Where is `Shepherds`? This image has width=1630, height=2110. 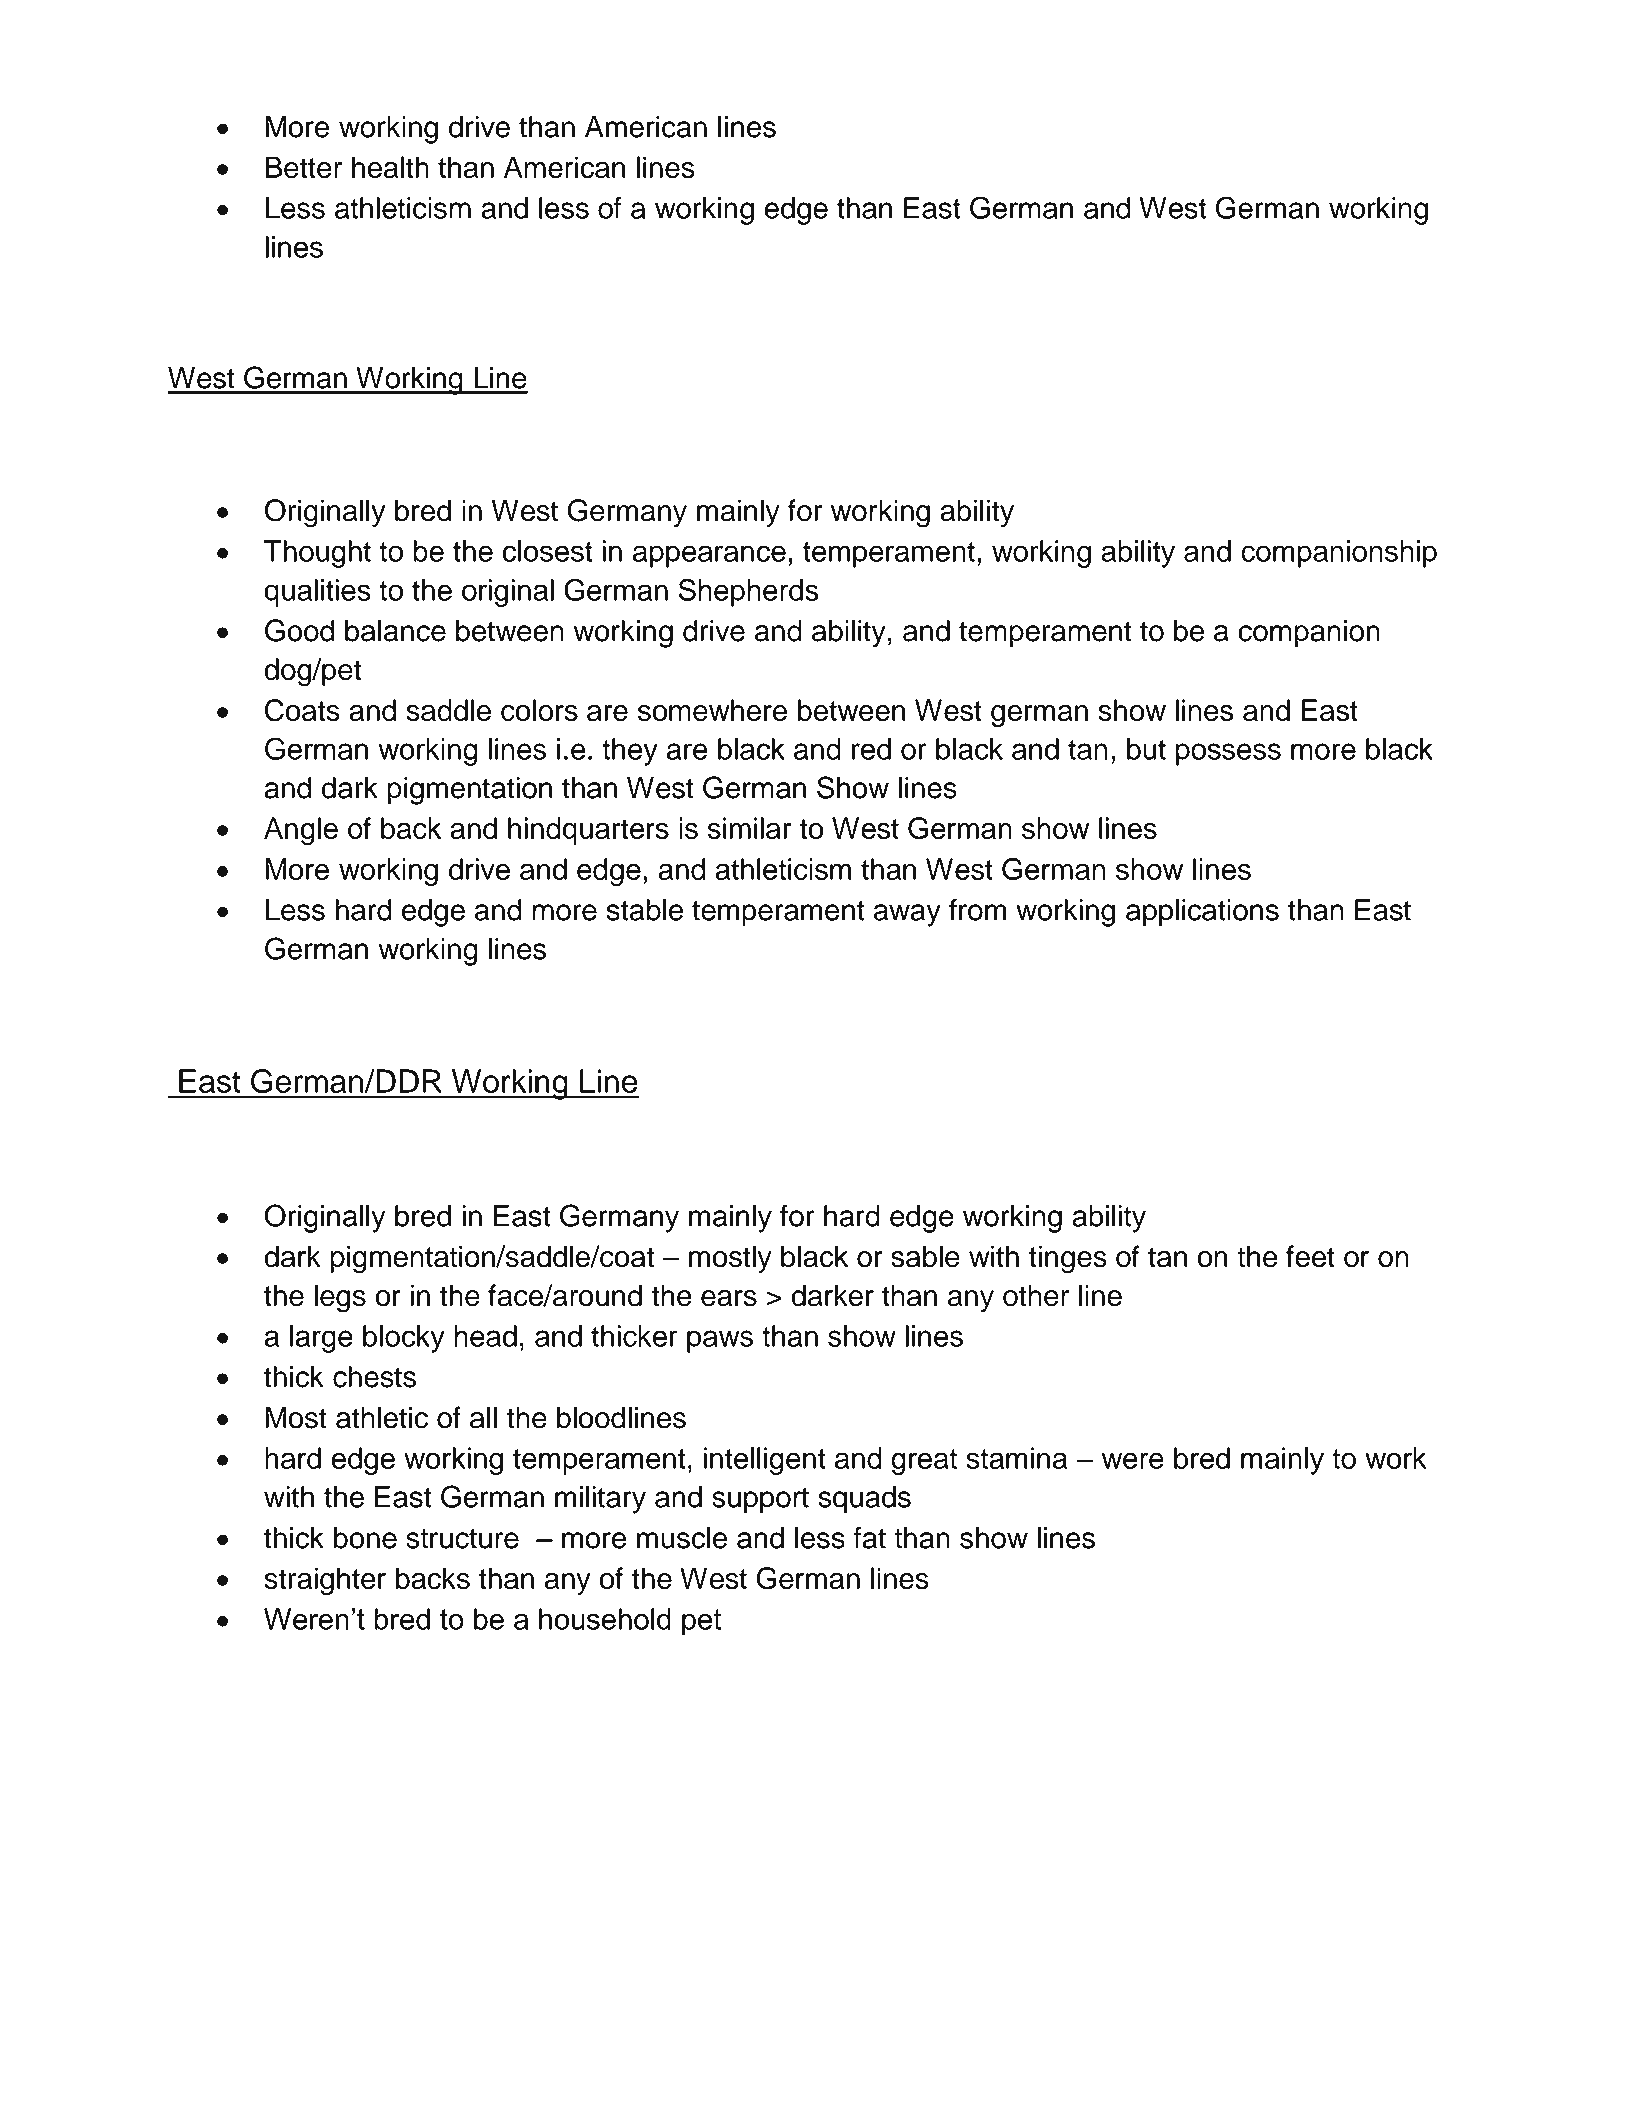 Shepherds is located at coordinates (749, 592).
